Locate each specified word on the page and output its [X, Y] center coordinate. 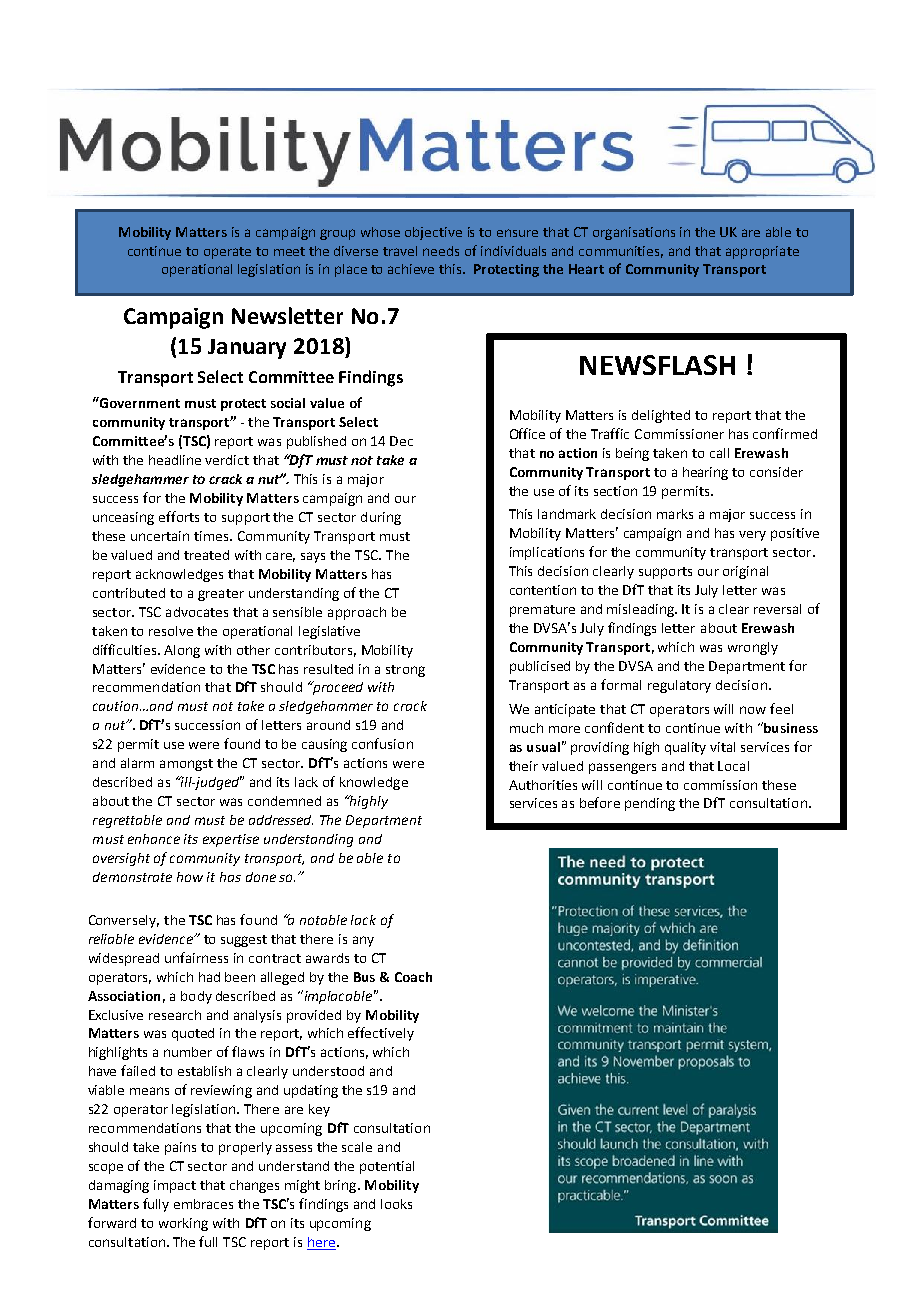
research [175, 1015]
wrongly [753, 648]
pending [650, 804]
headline [175, 460]
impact [175, 1186]
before [600, 802]
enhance [154, 839]
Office [527, 433]
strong [405, 671]
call [719, 453]
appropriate [762, 252]
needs [441, 251]
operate [227, 253]
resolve [171, 631]
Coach [413, 977]
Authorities [543, 785]
